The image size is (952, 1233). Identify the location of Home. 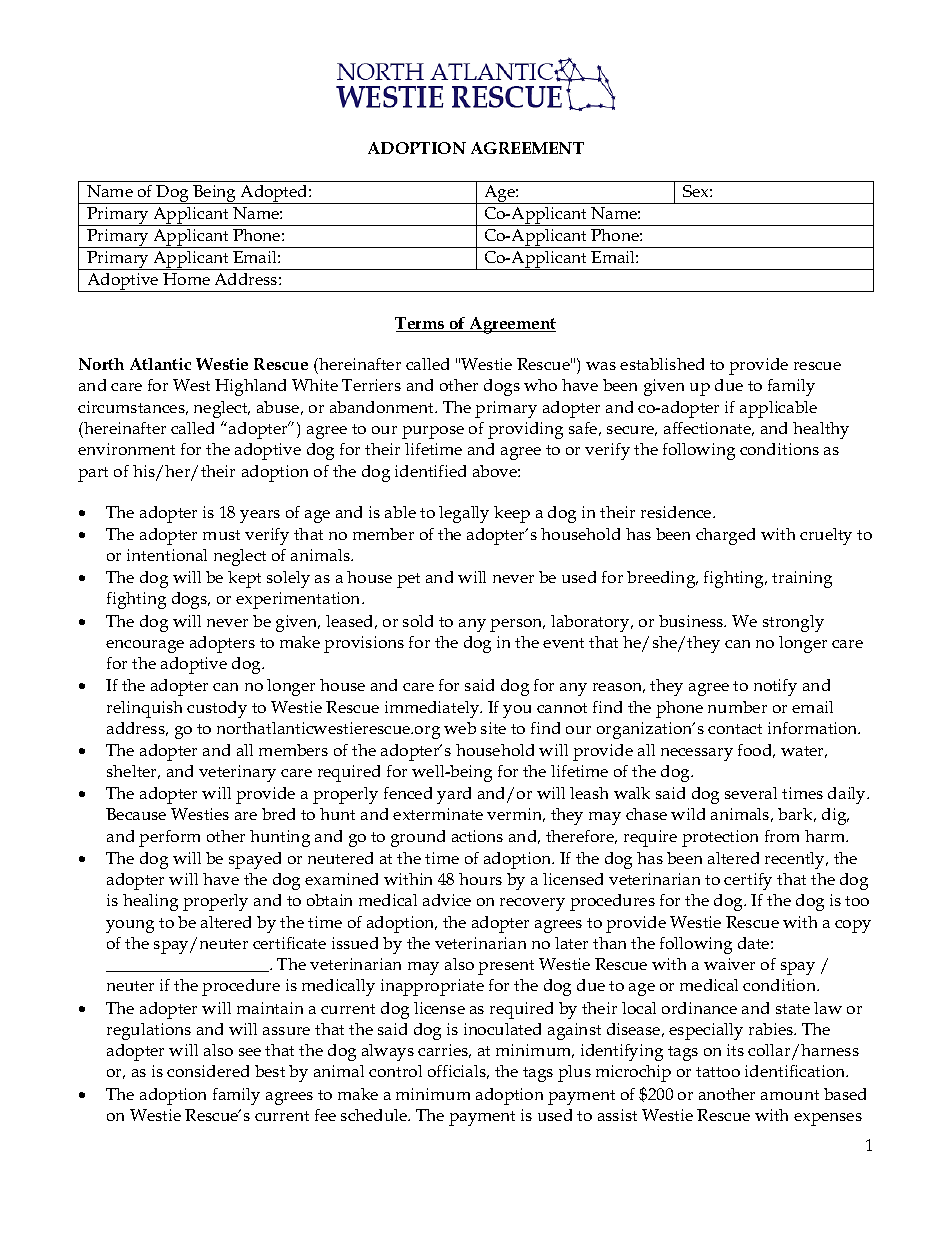
(186, 279).
